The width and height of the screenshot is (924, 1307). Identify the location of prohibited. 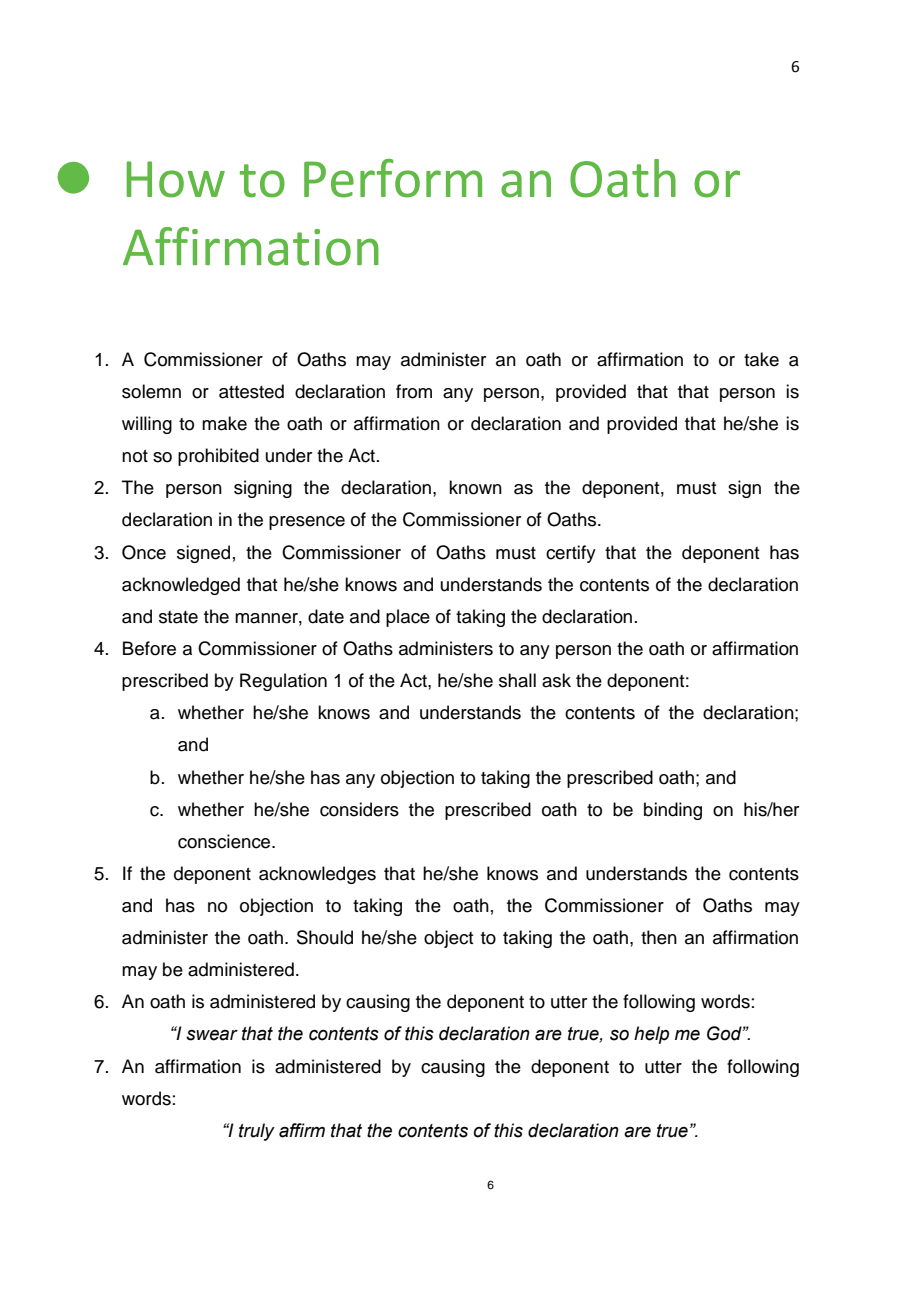
(218, 457).
